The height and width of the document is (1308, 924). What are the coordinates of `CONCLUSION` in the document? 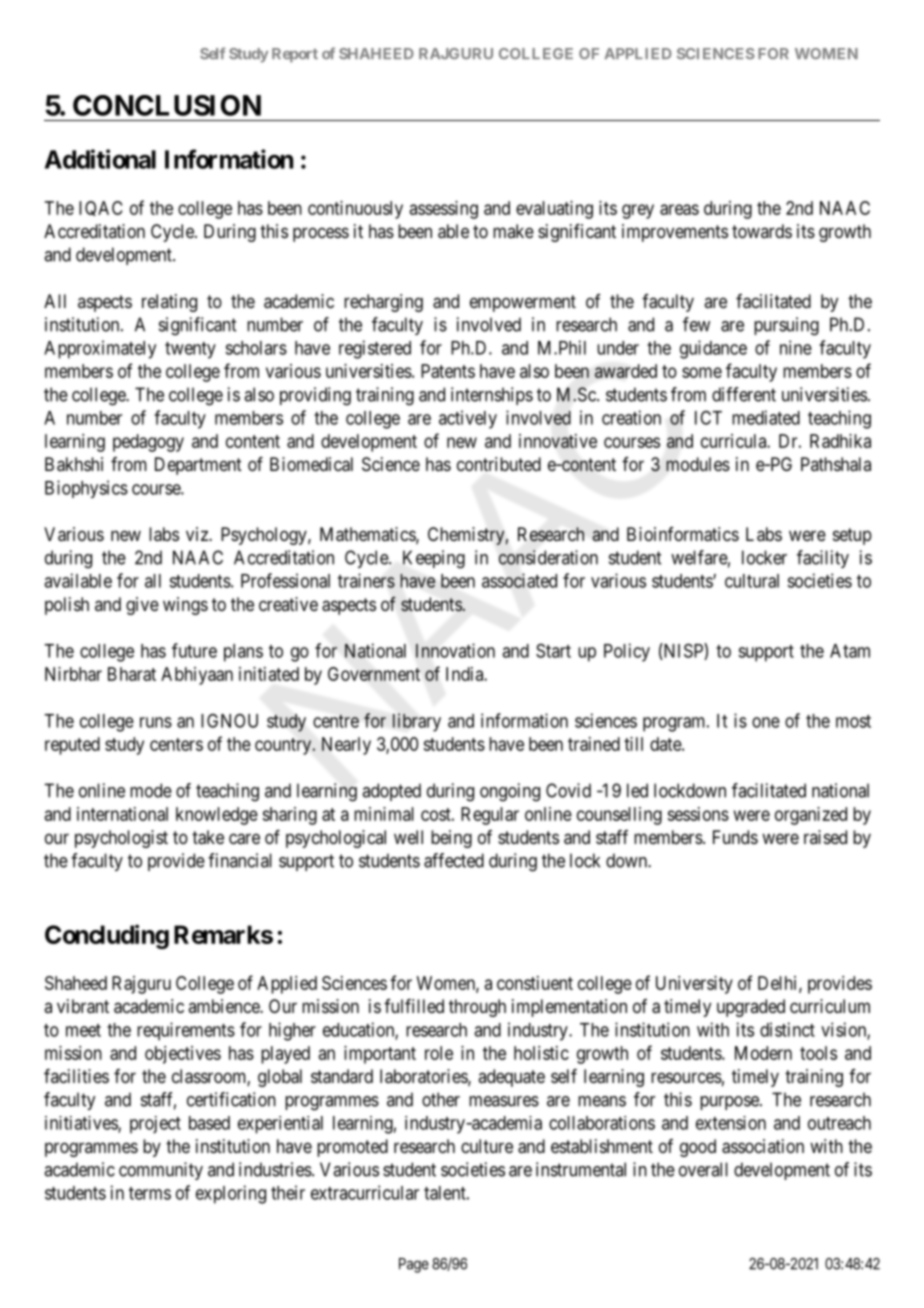 It's located at (167, 105).
